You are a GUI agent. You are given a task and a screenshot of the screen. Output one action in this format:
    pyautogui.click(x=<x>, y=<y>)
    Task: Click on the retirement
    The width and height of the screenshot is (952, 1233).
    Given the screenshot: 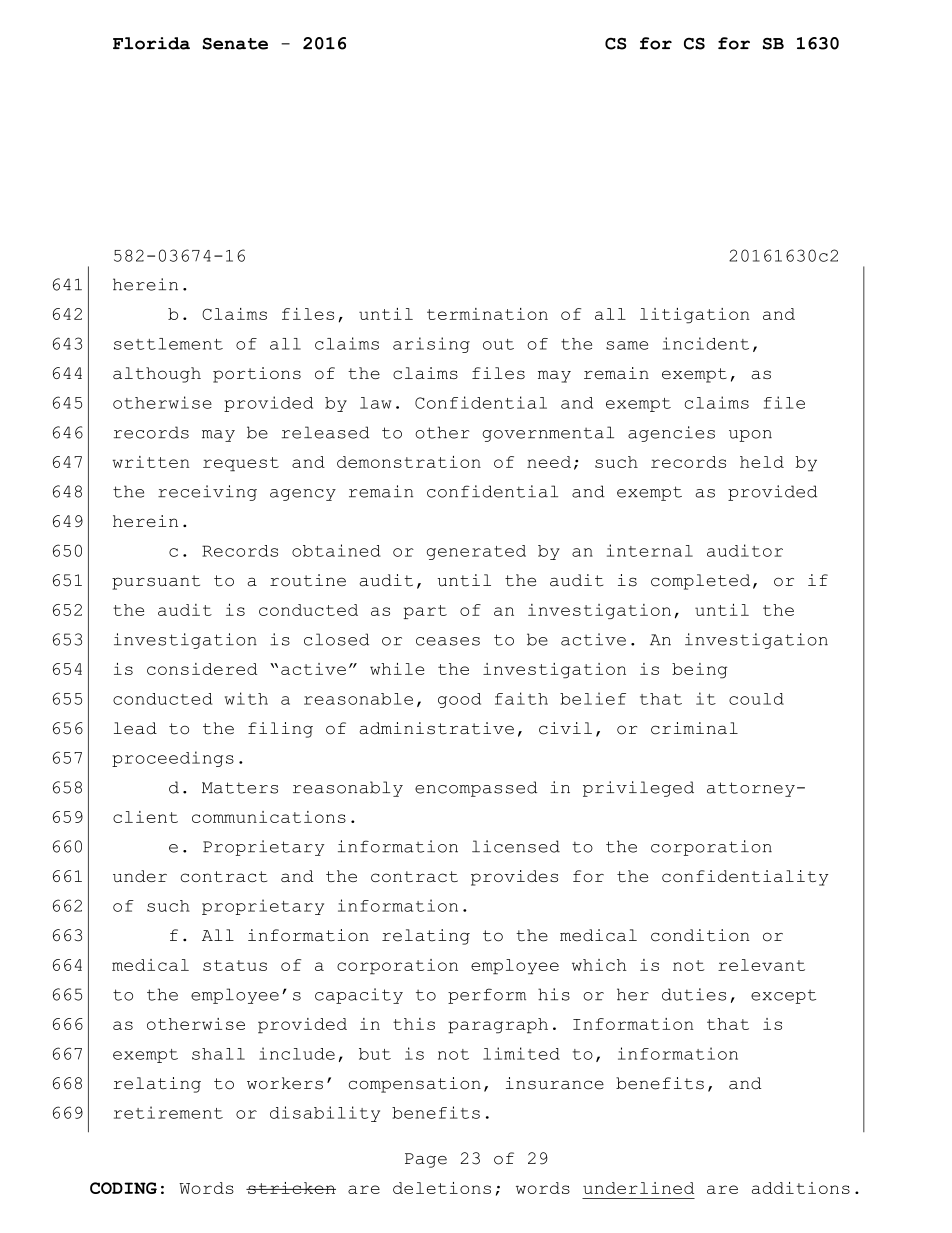 What is the action you would take?
    pyautogui.click(x=168, y=1112)
